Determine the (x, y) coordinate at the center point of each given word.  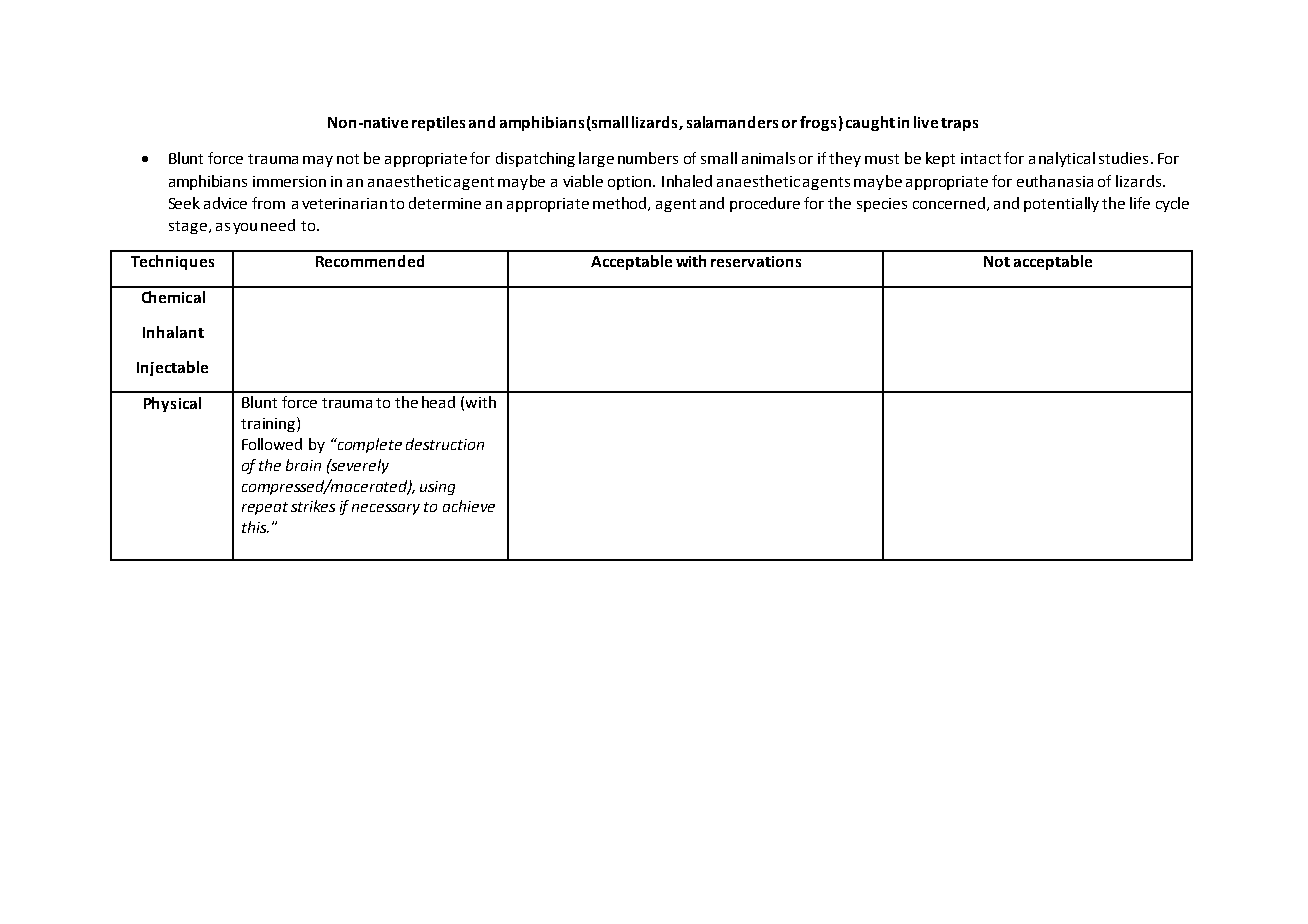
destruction (445, 444)
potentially (1061, 204)
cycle (1172, 204)
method (621, 204)
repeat (265, 508)
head (438, 402)
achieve (469, 506)
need (278, 225)
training (269, 424)
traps (959, 124)
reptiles (438, 123)
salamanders (732, 122)
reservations (756, 261)
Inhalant (173, 332)
